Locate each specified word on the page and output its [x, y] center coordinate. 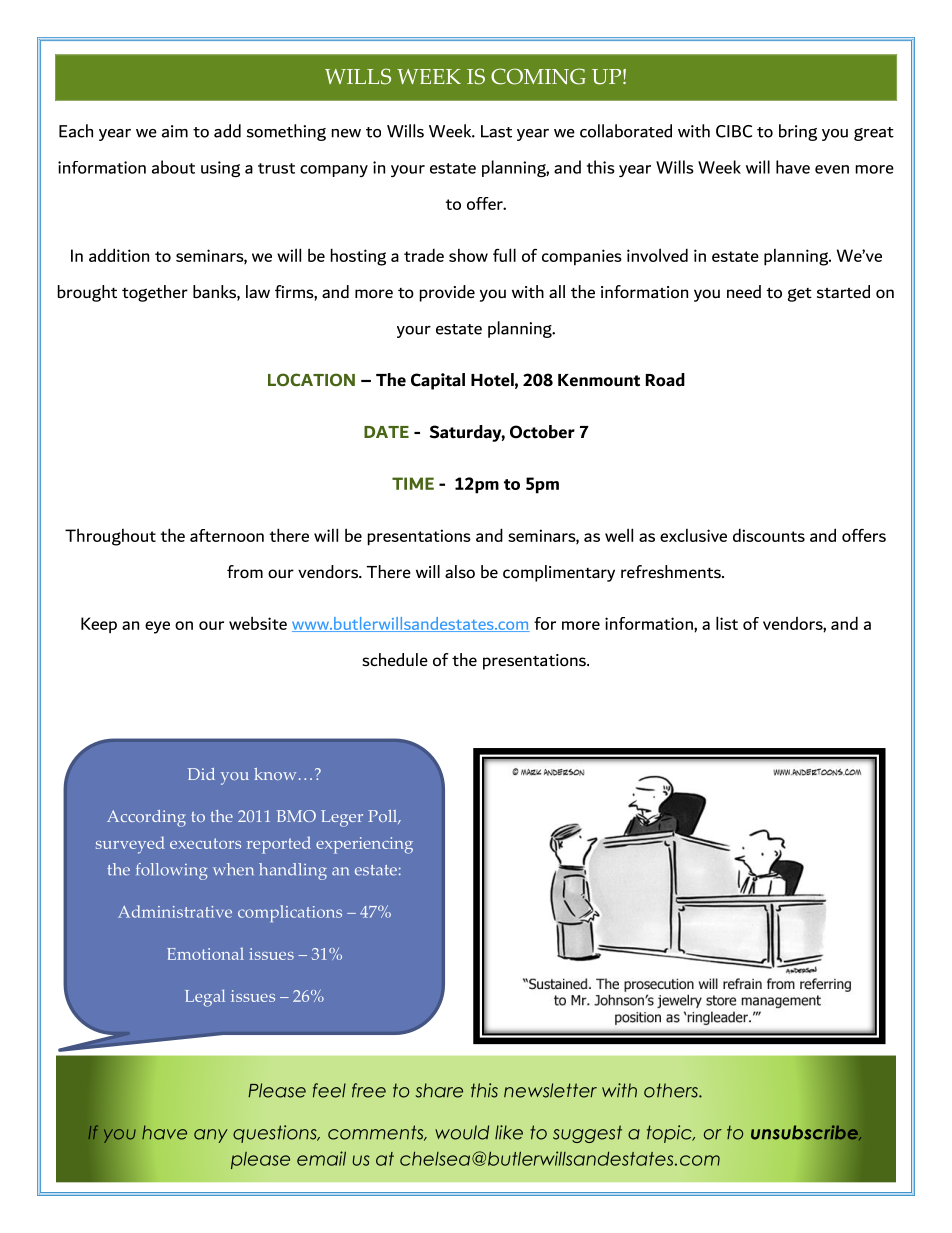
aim [175, 131]
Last [496, 131]
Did [201, 774]
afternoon [227, 535]
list [727, 623]
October [542, 432]
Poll [383, 817]
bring [798, 132]
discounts [769, 535]
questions [276, 1134]
